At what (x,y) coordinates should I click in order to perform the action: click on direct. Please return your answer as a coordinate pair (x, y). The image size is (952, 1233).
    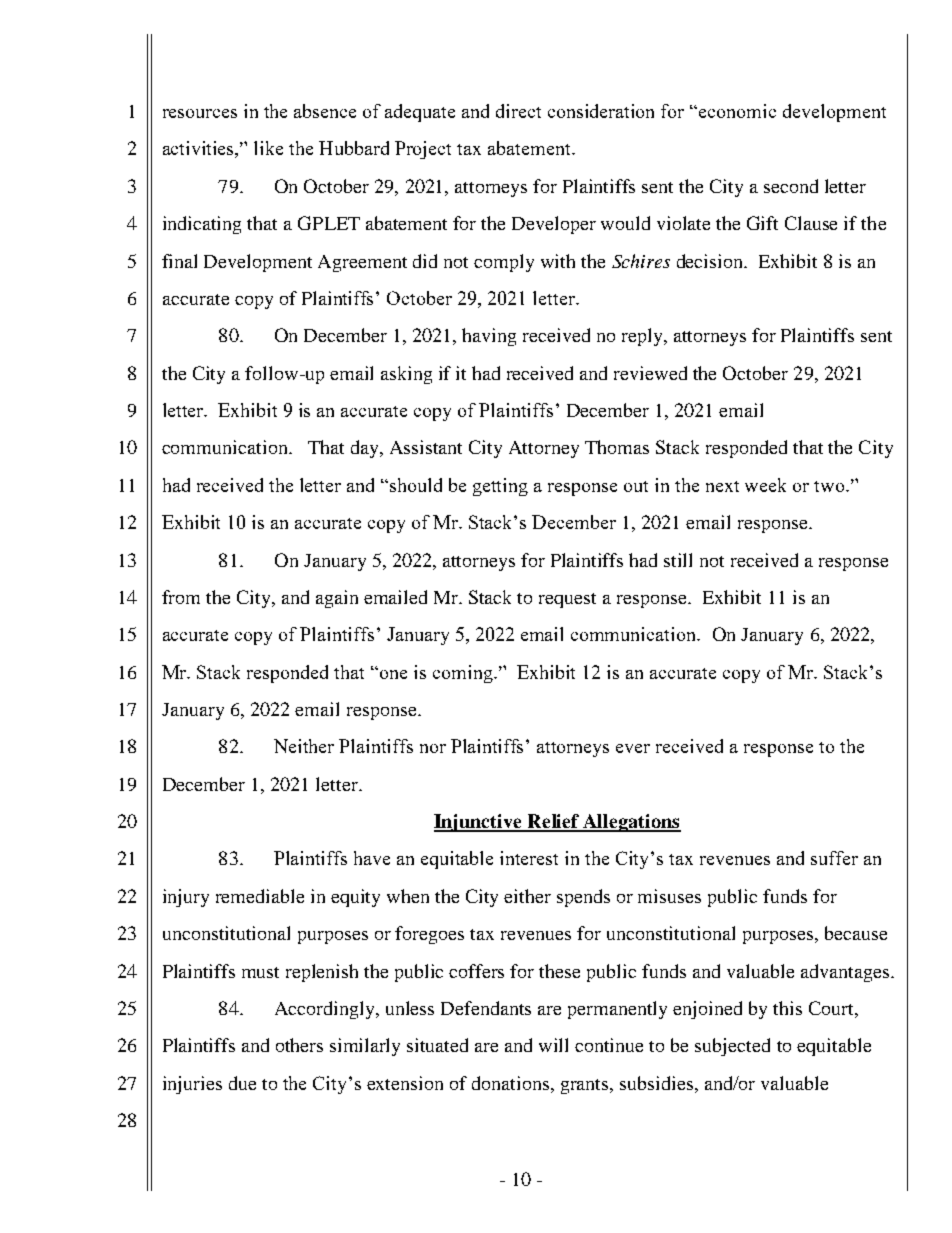
    Looking at the image, I should click on (518, 111).
